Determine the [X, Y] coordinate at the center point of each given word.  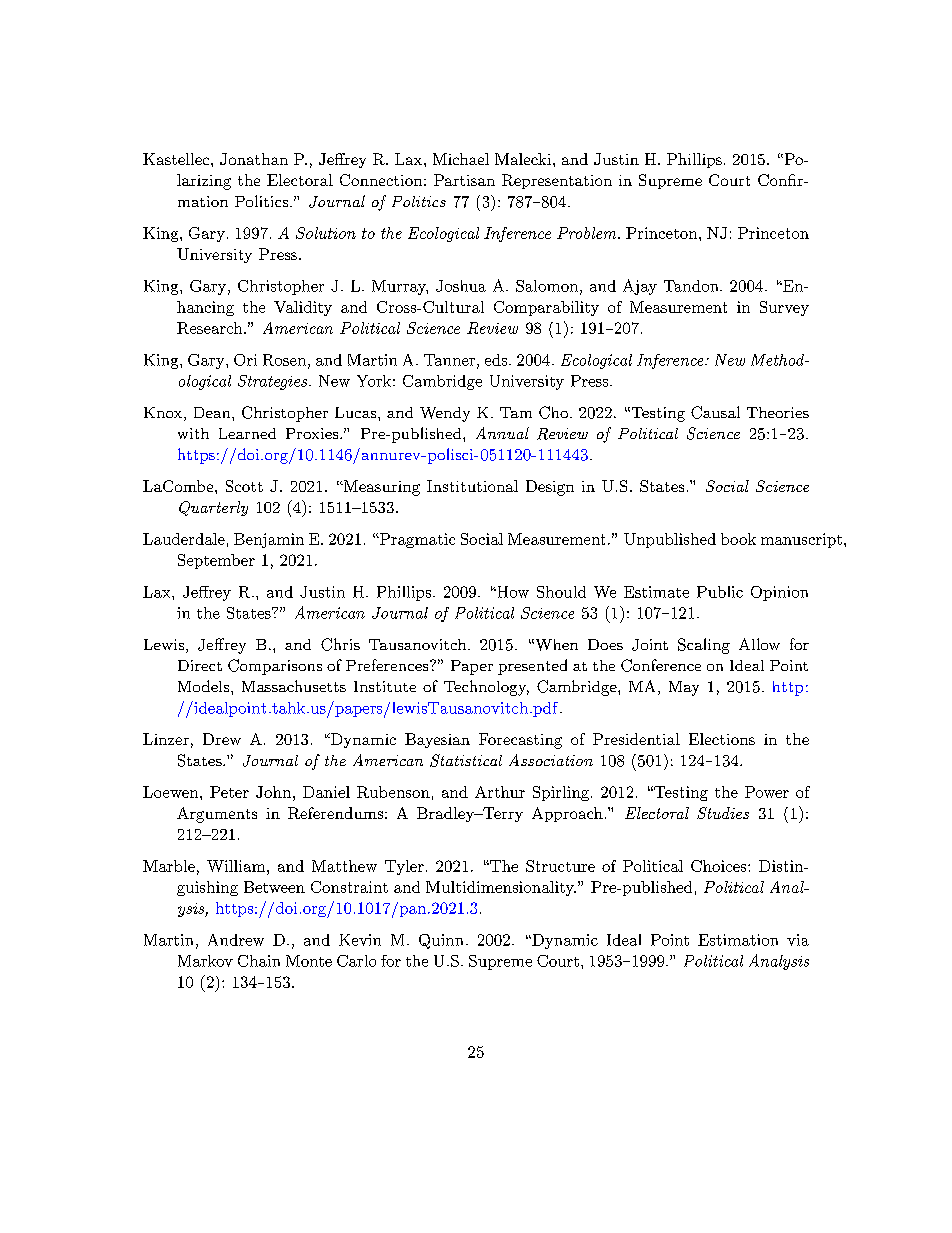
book [738, 539]
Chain [259, 961]
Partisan [464, 180]
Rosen [284, 360]
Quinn [441, 941]
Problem [588, 233]
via [798, 940]
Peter [229, 792]
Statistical [466, 760]
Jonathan [254, 159]
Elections [722, 739]
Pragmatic [416, 540]
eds [496, 360]
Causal [715, 412]
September [216, 561]
